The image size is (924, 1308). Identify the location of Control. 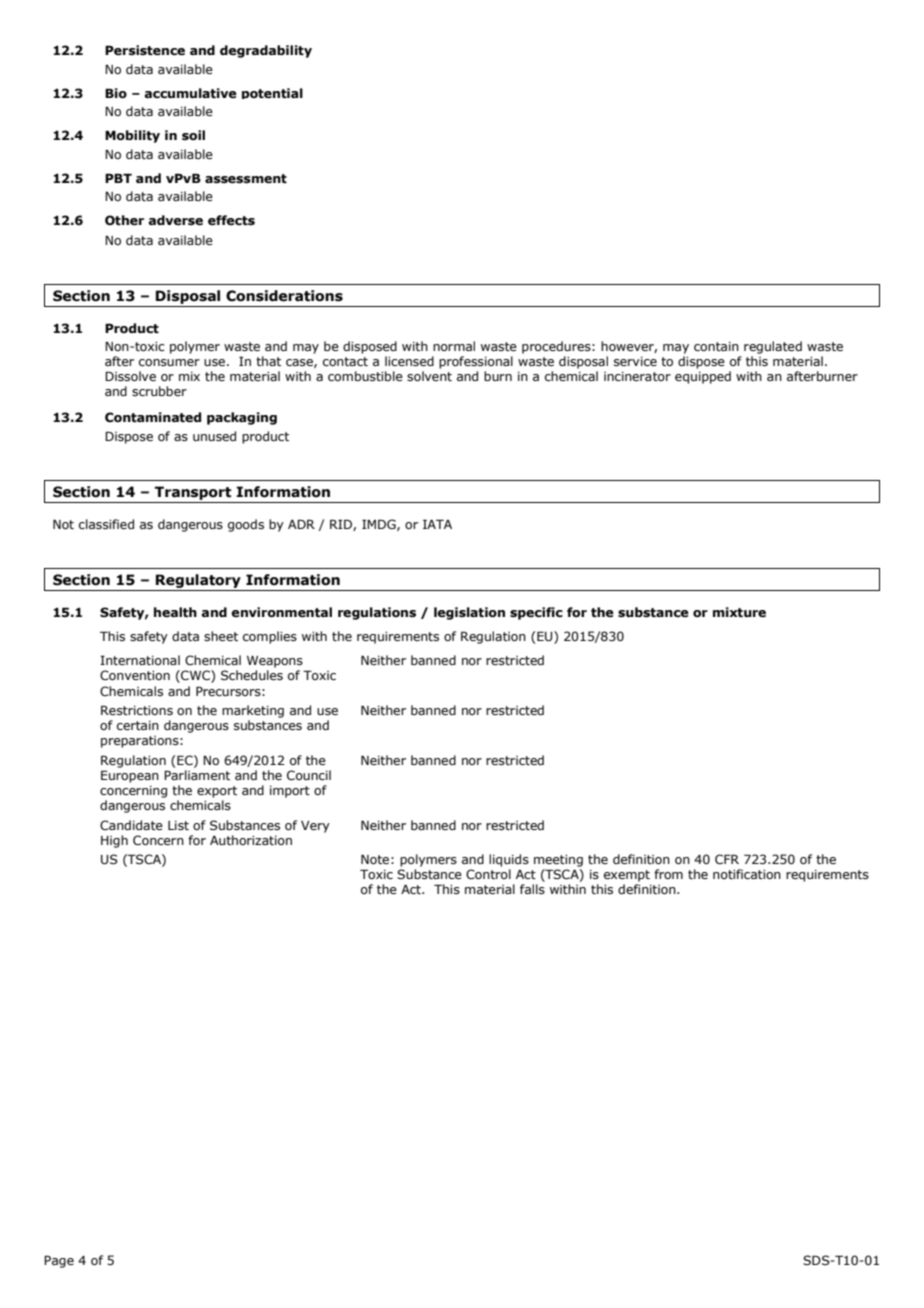
(488, 874).
